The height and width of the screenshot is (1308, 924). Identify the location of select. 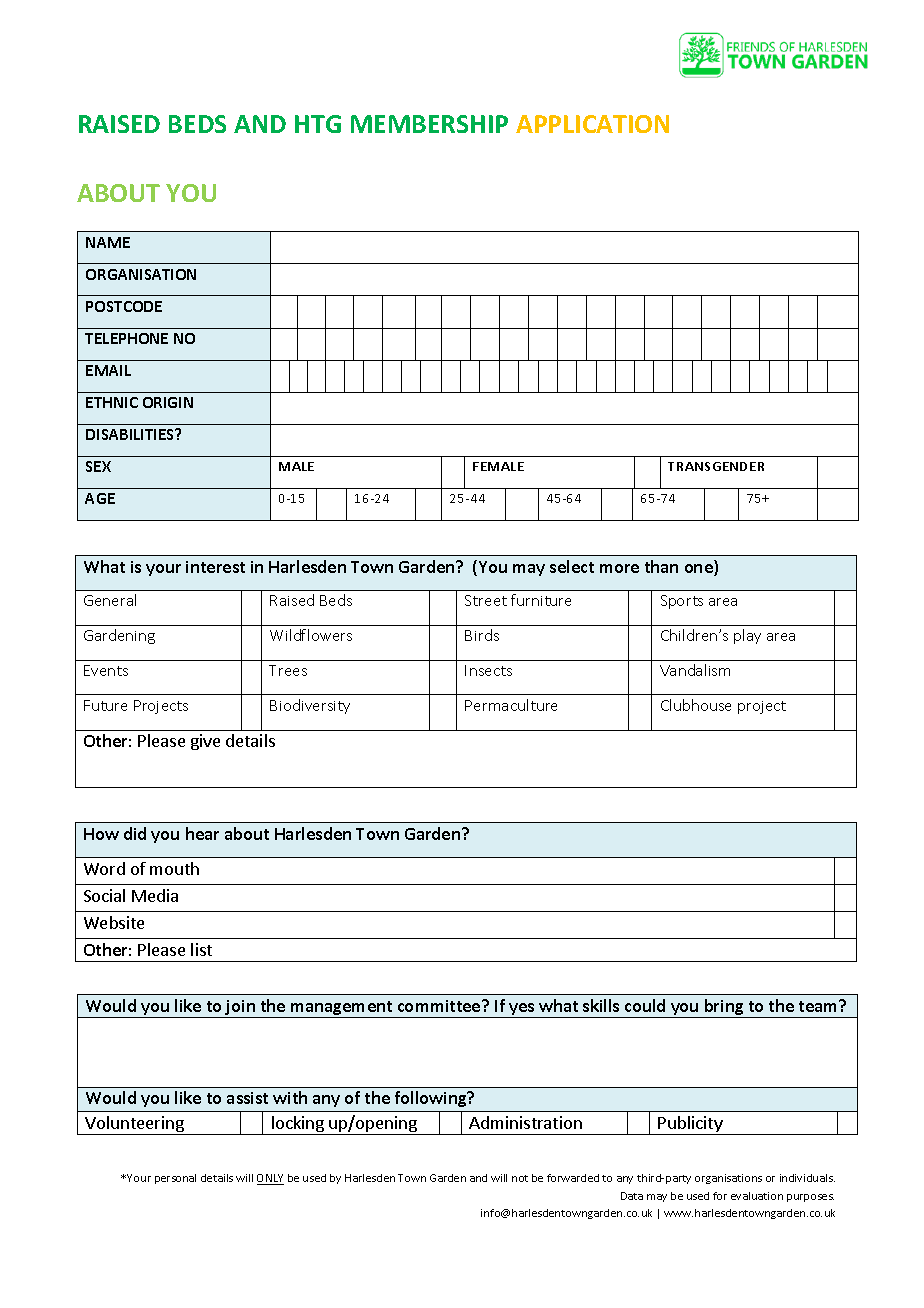
(572, 566).
